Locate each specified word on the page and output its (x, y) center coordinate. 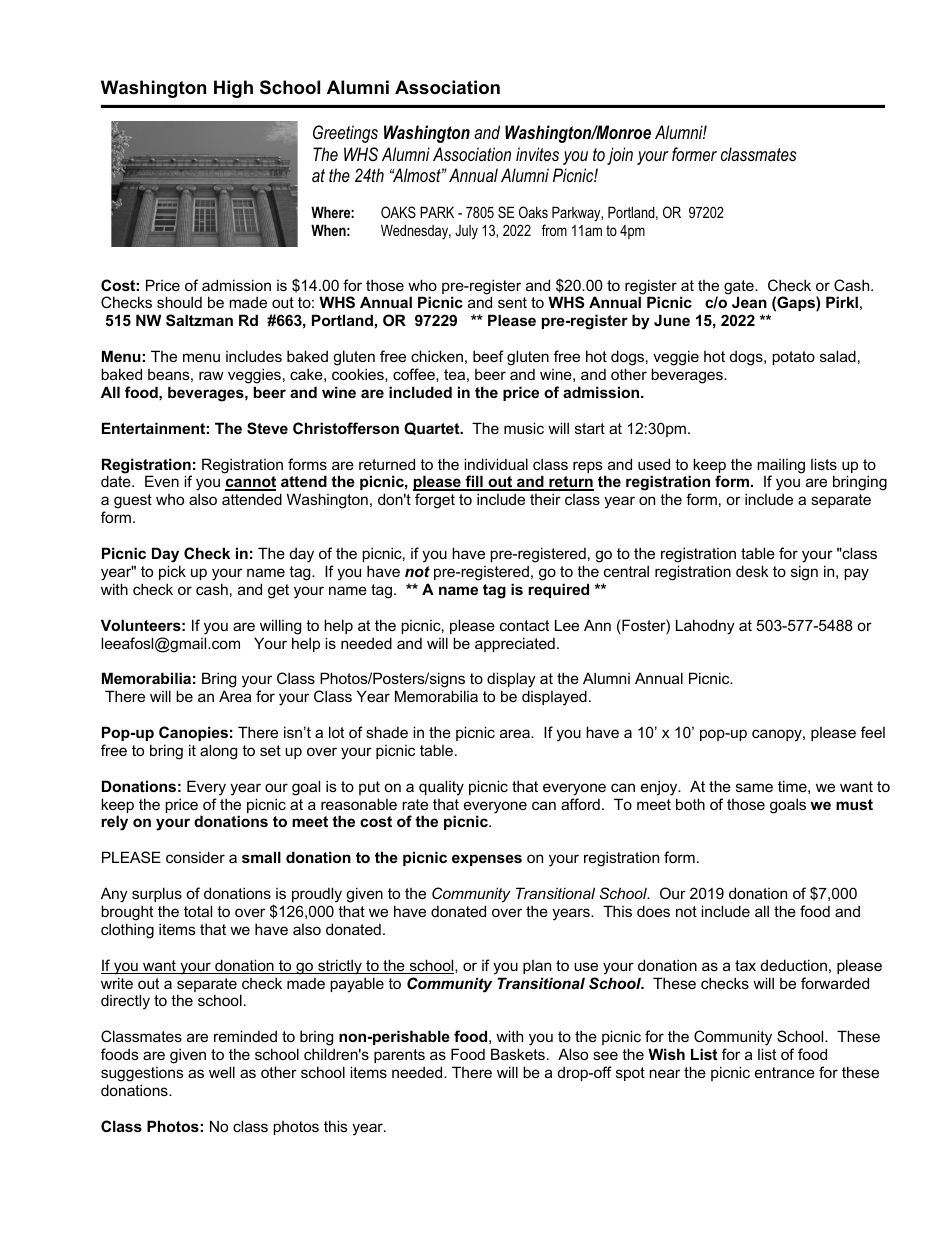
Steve (267, 428)
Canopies (193, 733)
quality (441, 788)
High (233, 89)
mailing (781, 467)
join (620, 156)
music (524, 428)
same (754, 787)
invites (537, 154)
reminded (245, 1036)
